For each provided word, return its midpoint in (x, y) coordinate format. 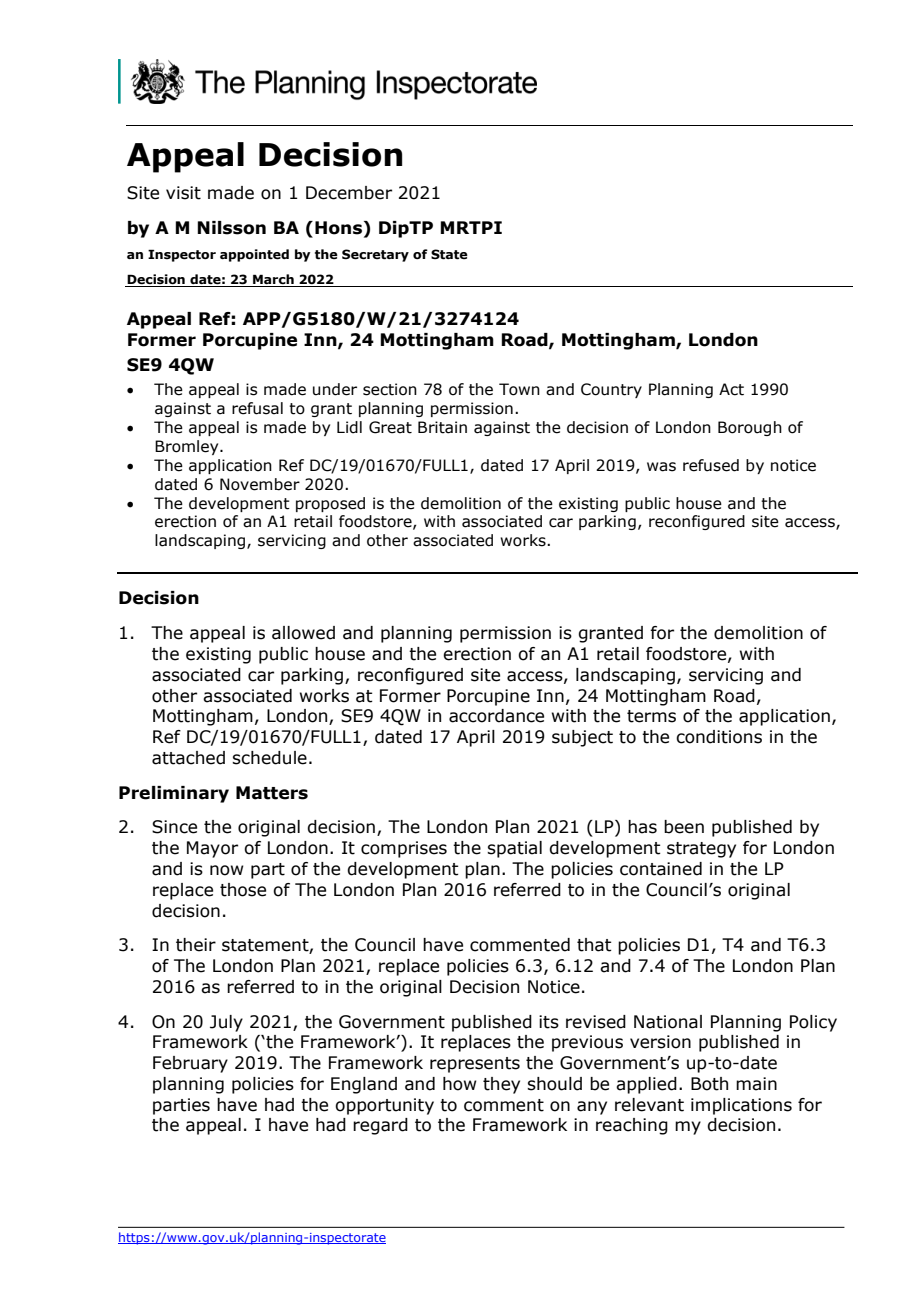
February (190, 1064)
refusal (257, 408)
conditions (719, 737)
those (243, 890)
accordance (496, 716)
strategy (701, 850)
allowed (303, 633)
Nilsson (231, 228)
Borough (750, 428)
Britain (442, 427)
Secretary (375, 255)
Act (731, 389)
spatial (514, 849)
